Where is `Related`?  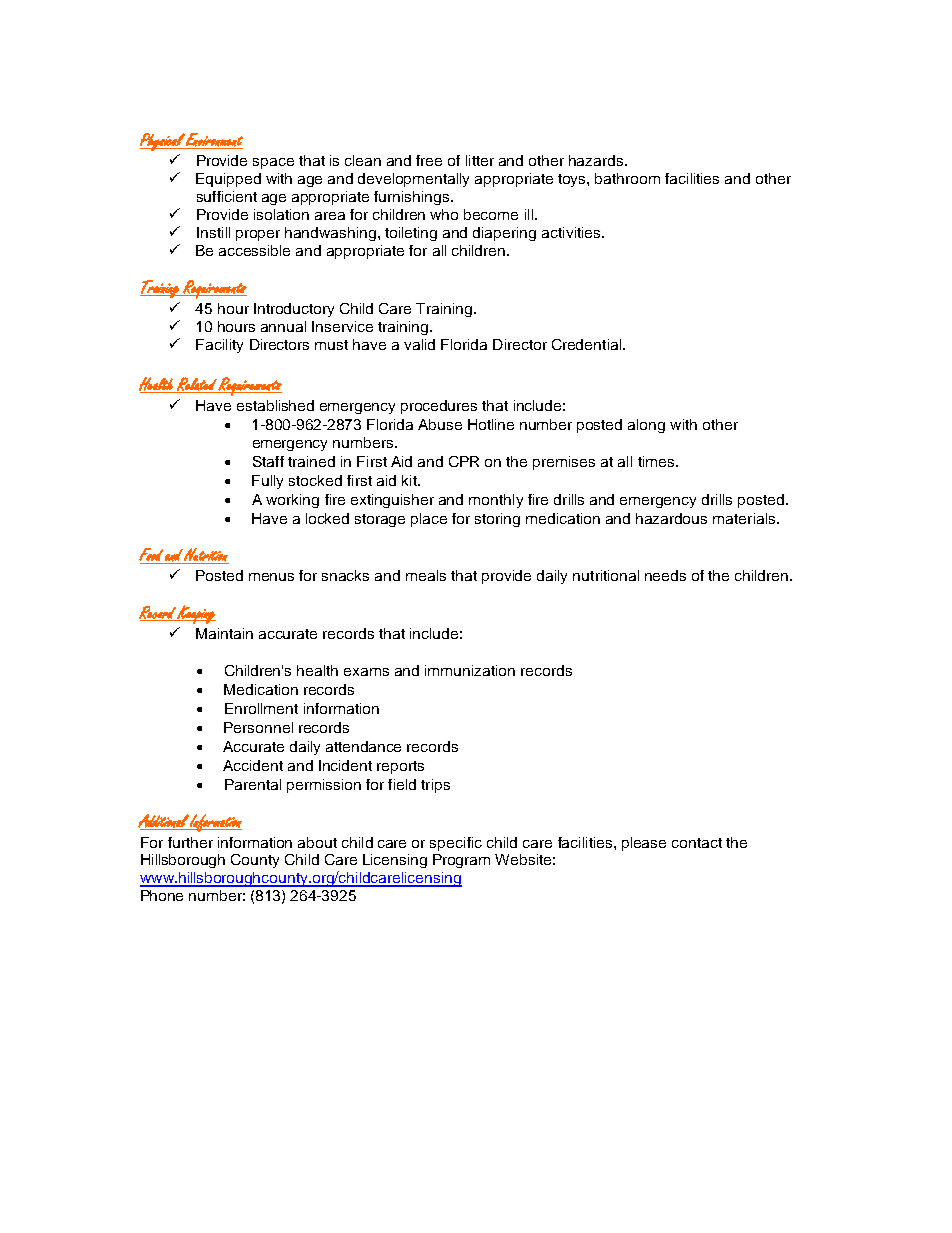
Related is located at coordinates (196, 385).
